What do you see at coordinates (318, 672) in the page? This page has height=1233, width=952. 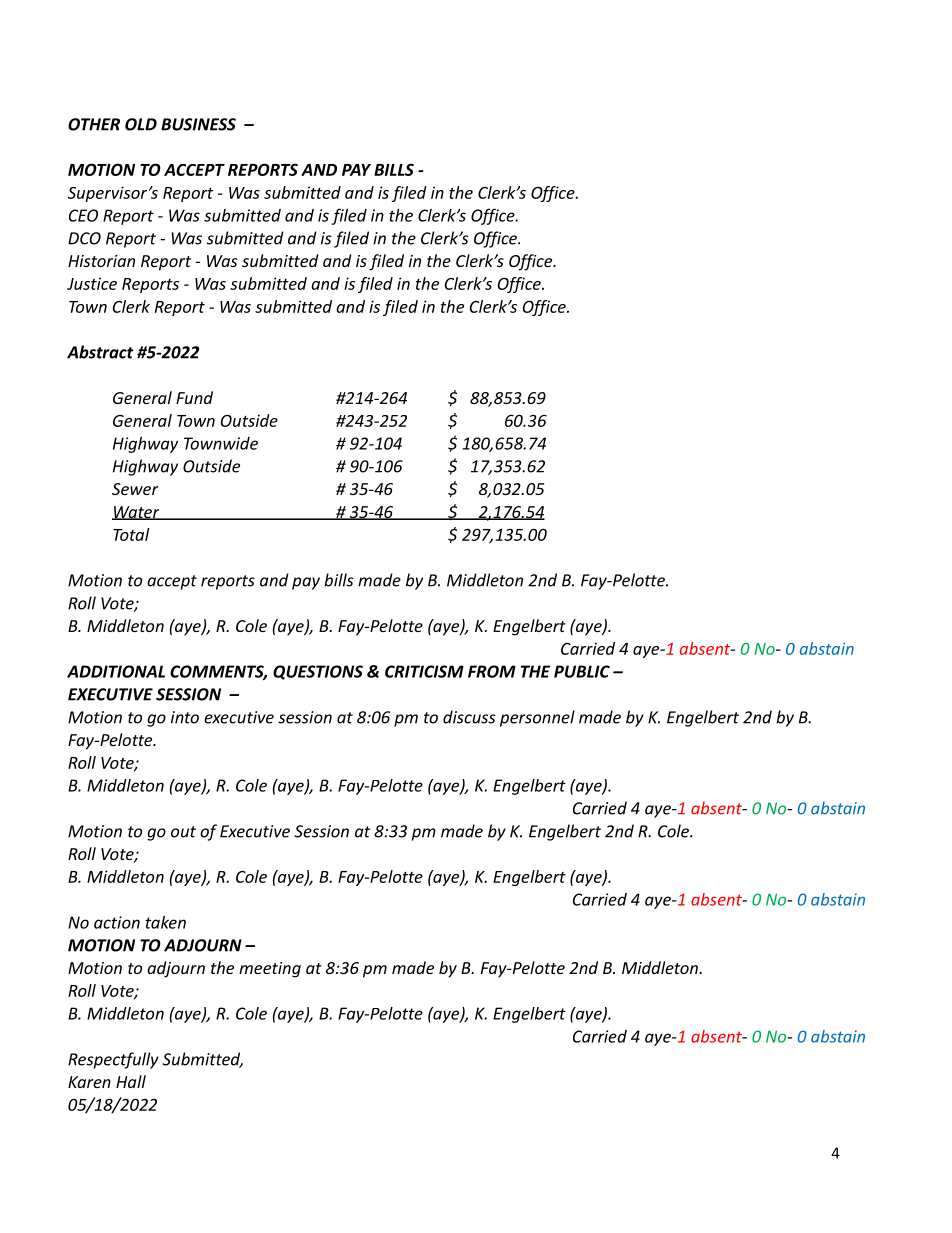 I see `QUESTIONS` at bounding box center [318, 672].
